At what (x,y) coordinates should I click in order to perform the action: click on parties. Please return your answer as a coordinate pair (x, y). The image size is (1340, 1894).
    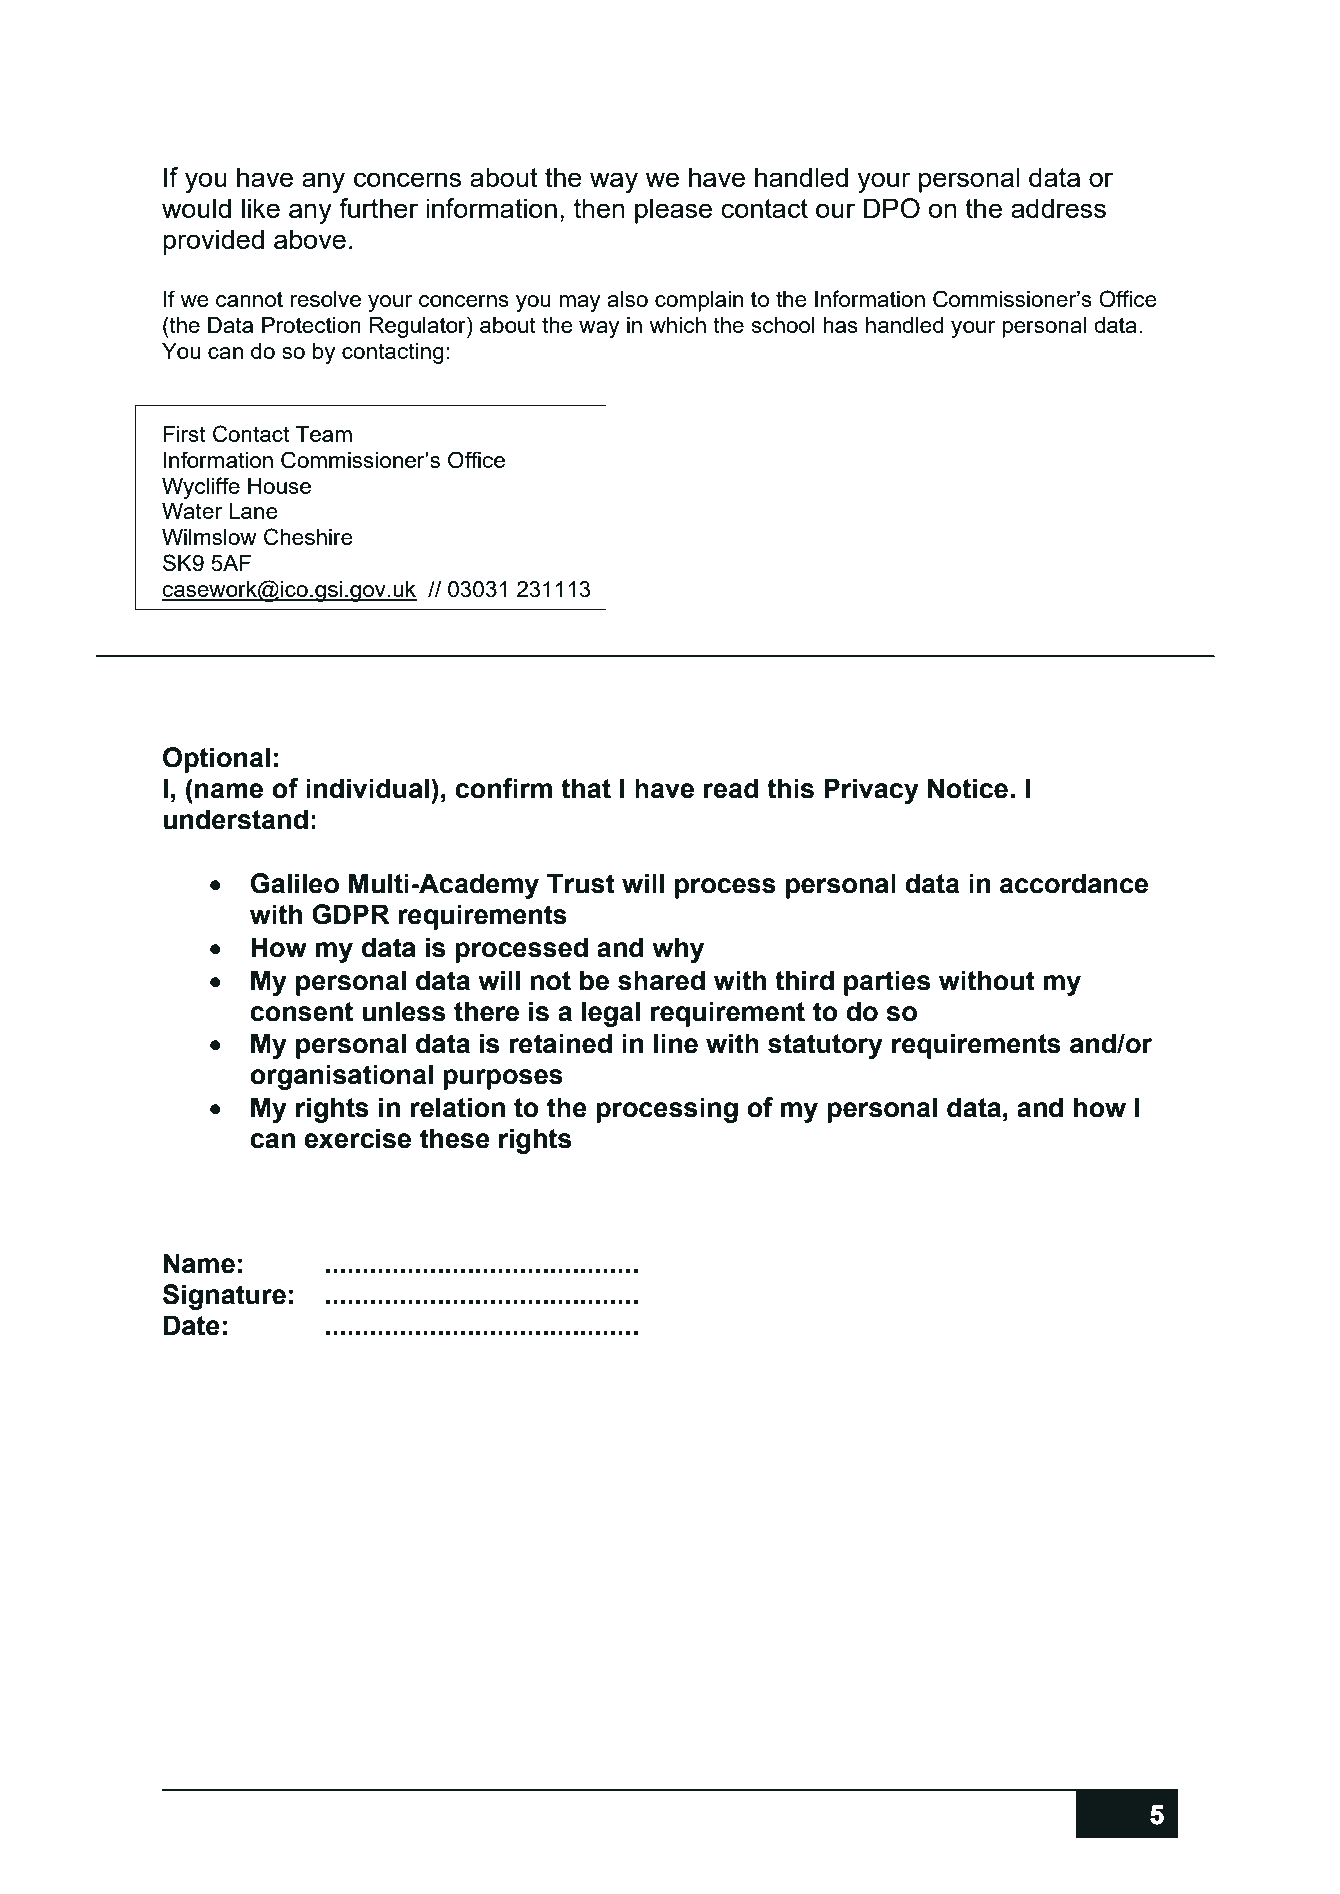
    Looking at the image, I should click on (887, 983).
